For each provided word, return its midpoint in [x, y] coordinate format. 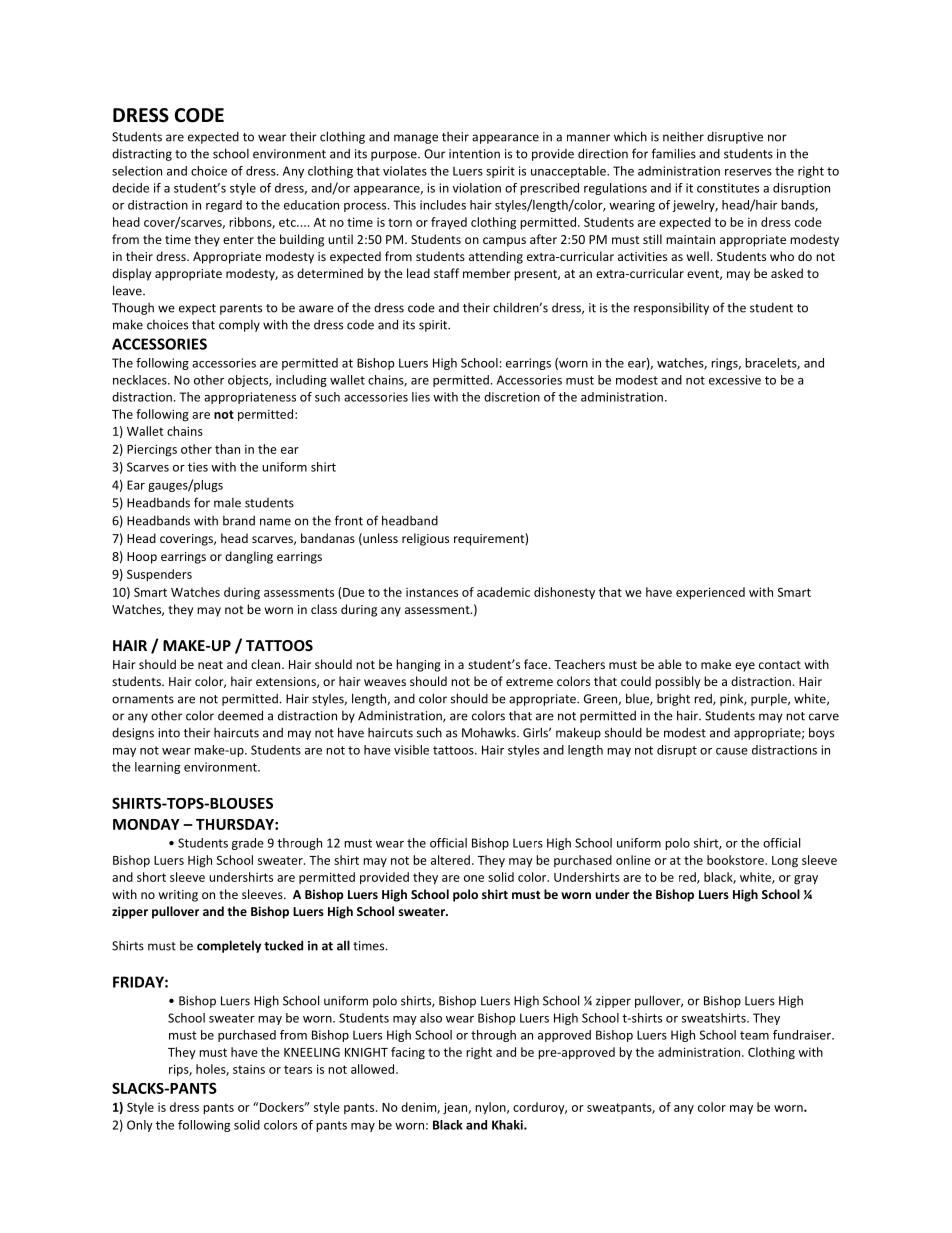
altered [450, 860]
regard [224, 206]
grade [248, 844]
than [227, 449]
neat [210, 665]
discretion [512, 397]
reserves [748, 172]
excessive [735, 380]
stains [249, 1069]
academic [503, 592]
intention [474, 154]
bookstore [736, 860]
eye [745, 667]
